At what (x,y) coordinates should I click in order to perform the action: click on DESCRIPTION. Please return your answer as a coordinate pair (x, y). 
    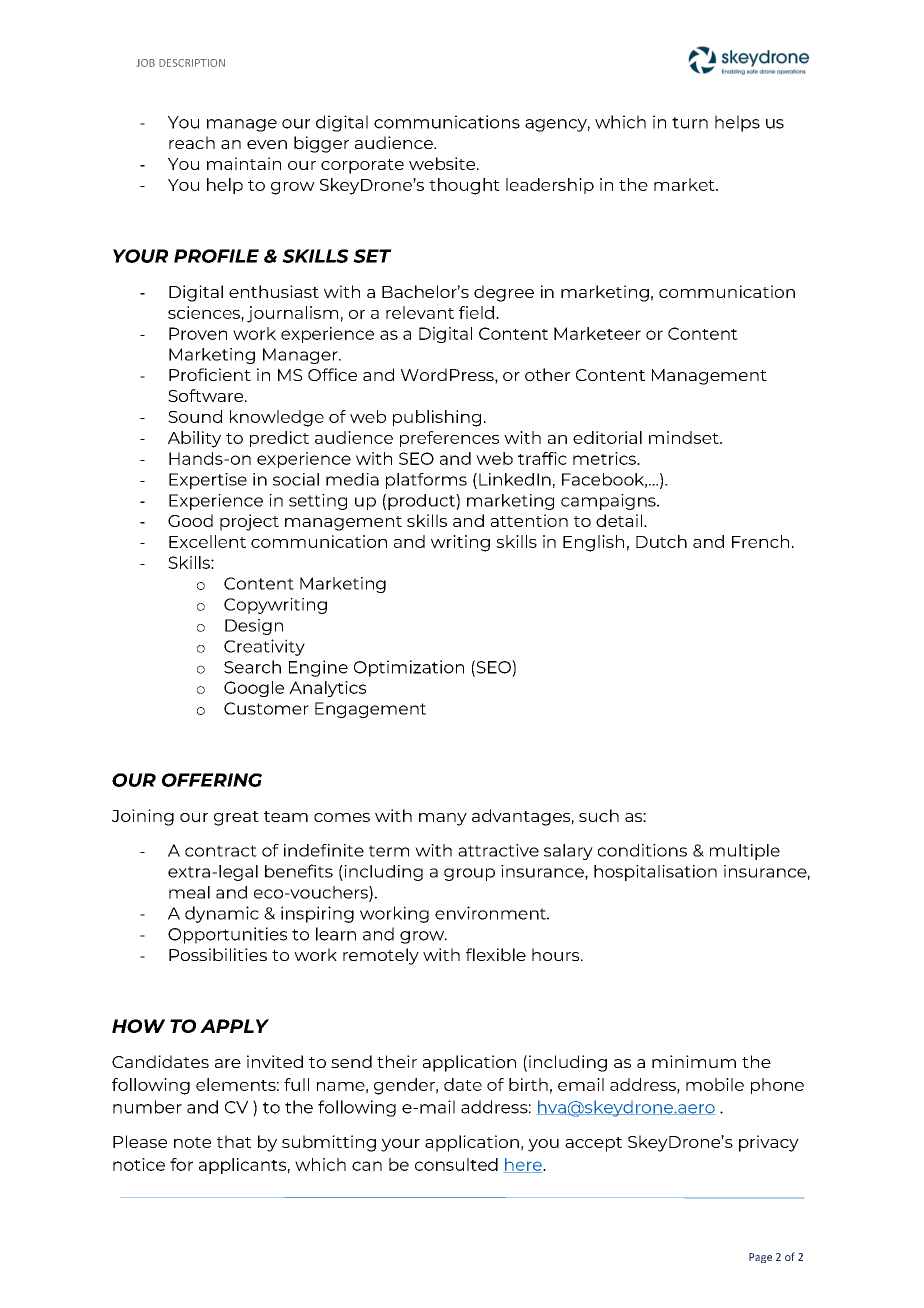
    Looking at the image, I should click on (192, 63).
